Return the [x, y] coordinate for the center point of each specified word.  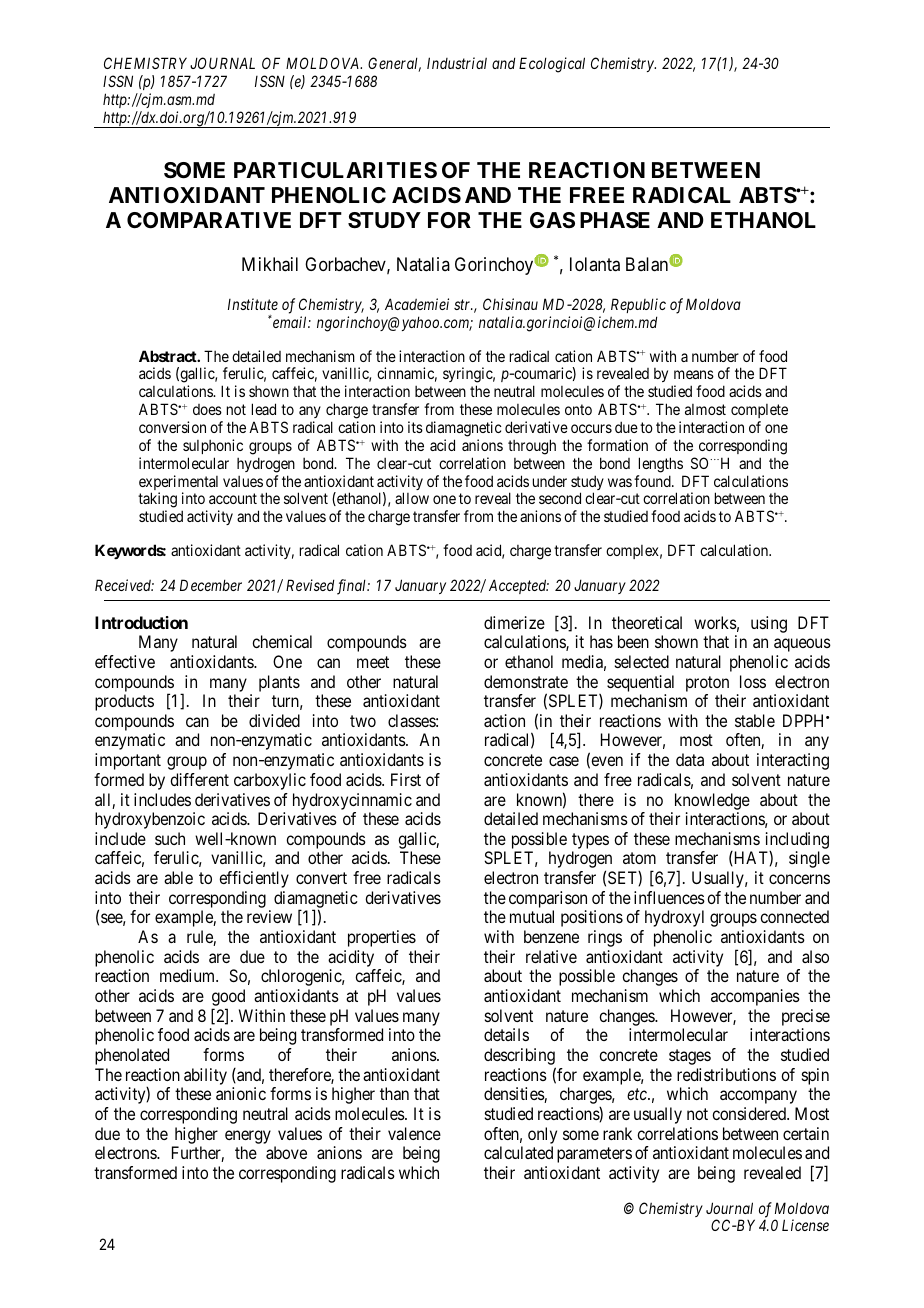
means [694, 374]
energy [248, 1137]
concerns [799, 879]
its [415, 427]
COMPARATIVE [209, 220]
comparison [548, 899]
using [769, 624]
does [207, 409]
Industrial [457, 63]
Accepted [519, 586]
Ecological [552, 65]
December [211, 585]
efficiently [254, 879]
